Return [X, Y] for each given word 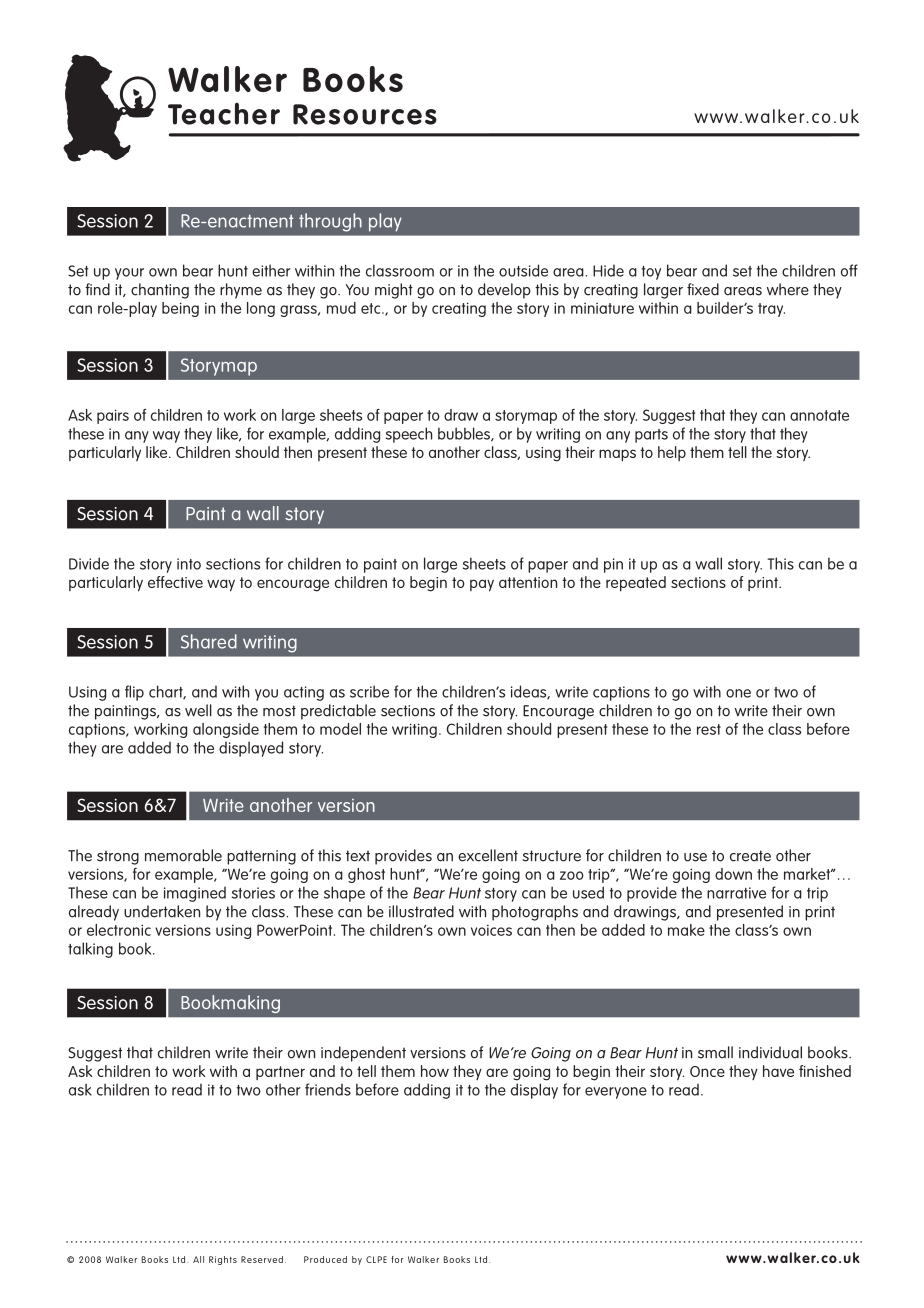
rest [709, 729]
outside [523, 270]
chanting [160, 291]
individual [770, 1052]
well [198, 710]
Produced [325, 1259]
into [189, 564]
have [778, 1071]
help [672, 453]
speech [409, 435]
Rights [223, 1260]
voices [491, 930]
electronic [119, 930]
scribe [369, 691]
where [788, 289]
